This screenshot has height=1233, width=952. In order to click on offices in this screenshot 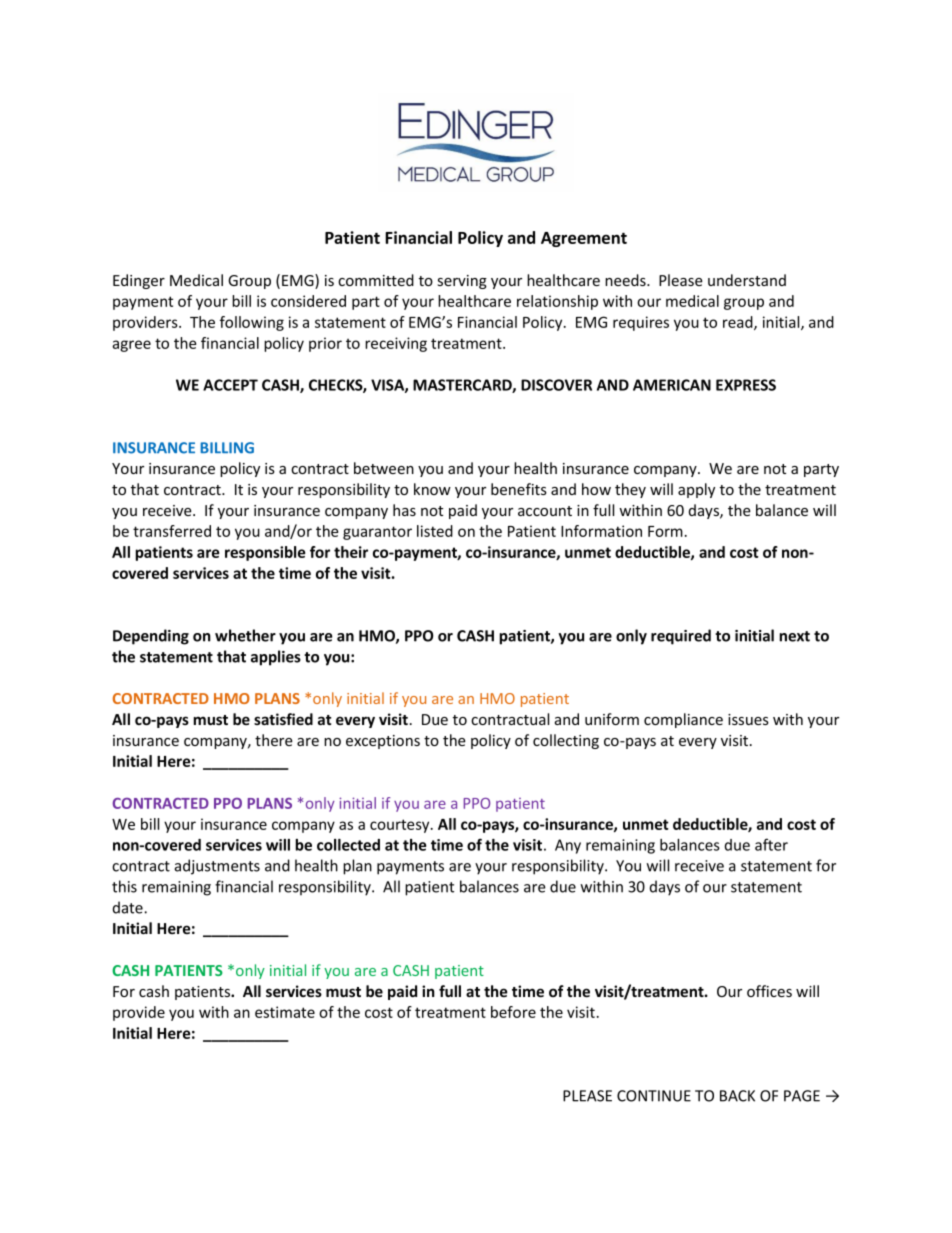, I will do `click(769, 991)`.
